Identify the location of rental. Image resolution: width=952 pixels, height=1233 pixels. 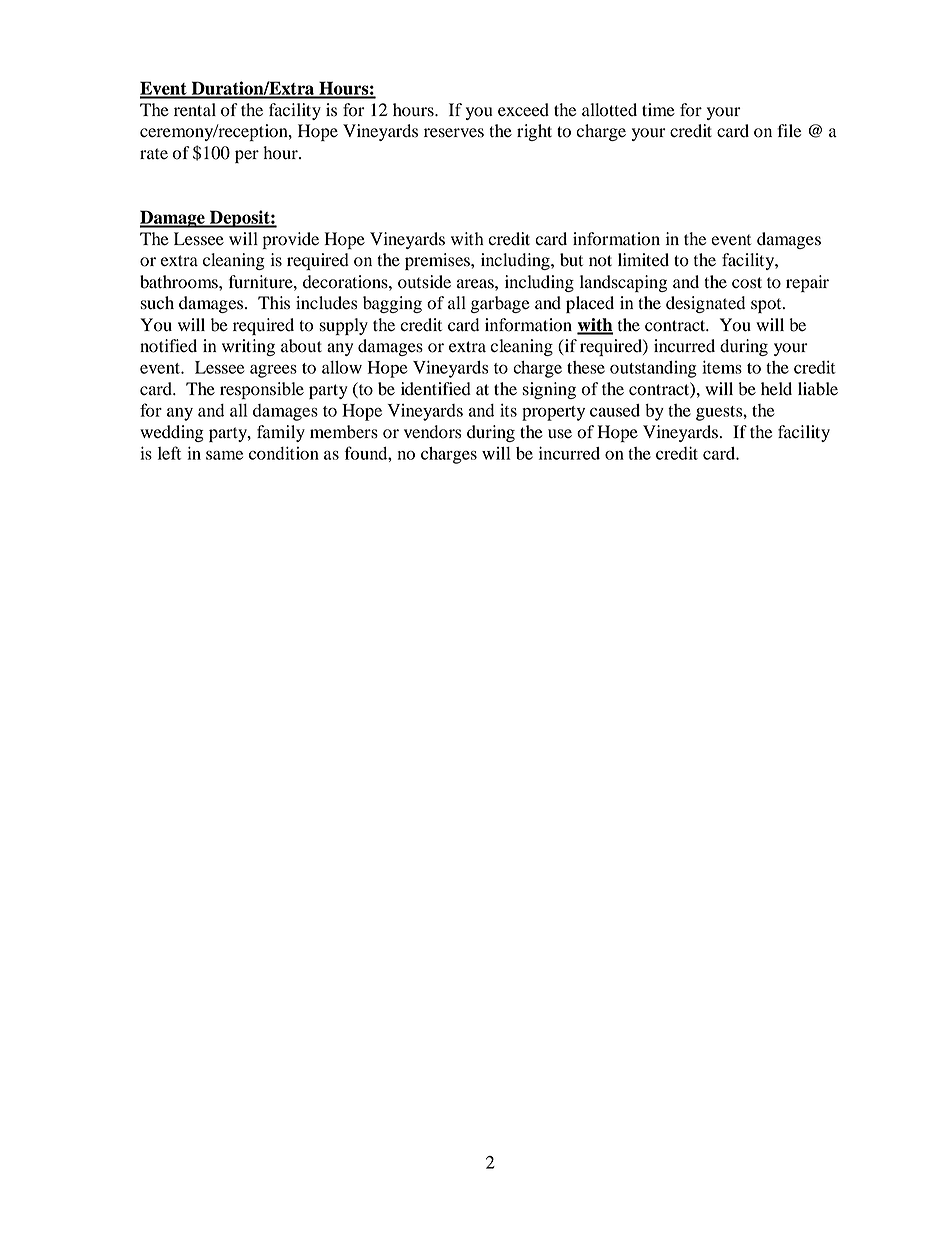
(195, 110).
